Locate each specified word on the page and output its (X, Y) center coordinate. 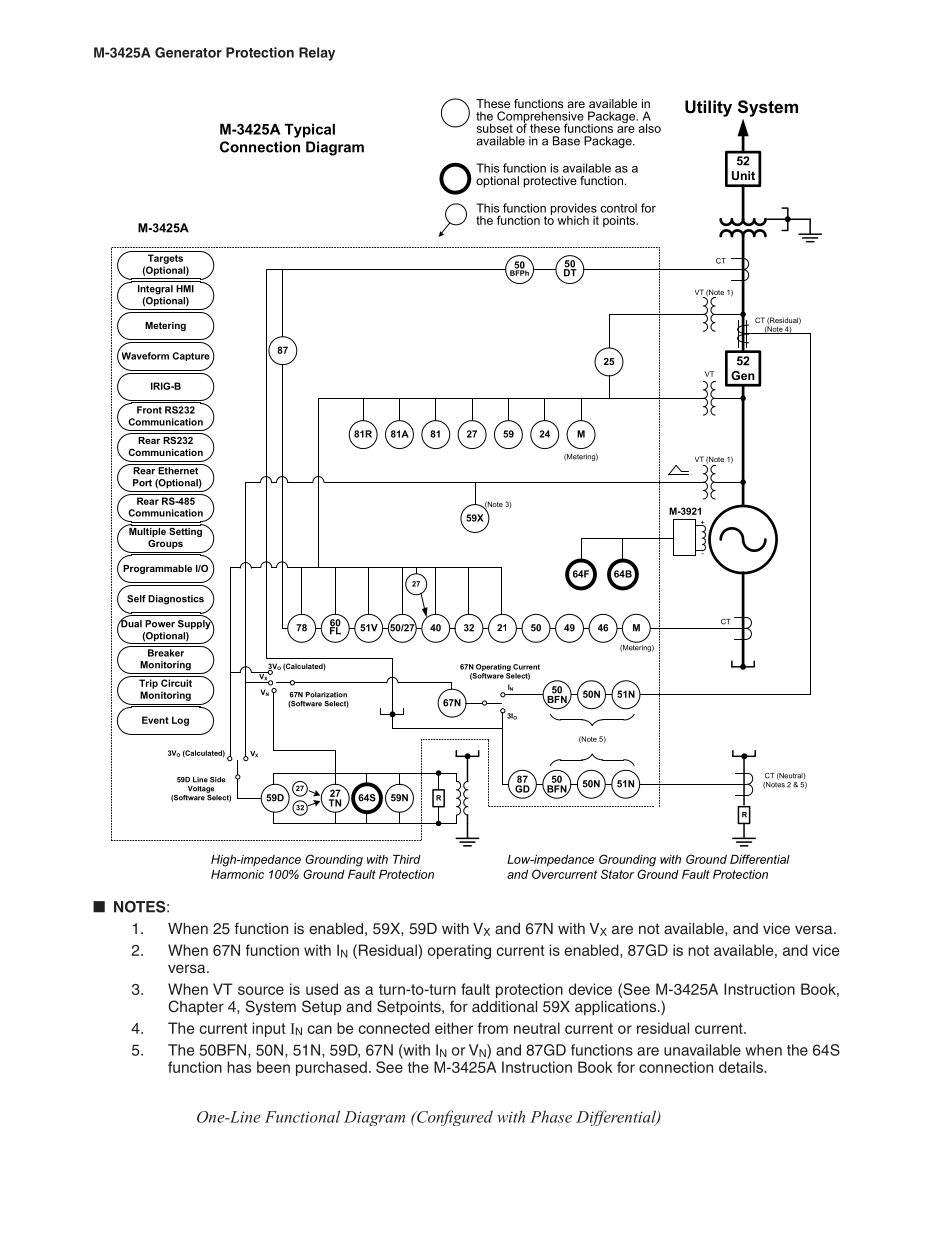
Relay (317, 54)
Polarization (326, 695)
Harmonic (237, 874)
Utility (708, 108)
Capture (192, 358)
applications (617, 1008)
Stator (617, 874)
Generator (188, 52)
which (573, 220)
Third (407, 859)
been (273, 1067)
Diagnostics (176, 600)
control (618, 208)
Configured (454, 1118)
